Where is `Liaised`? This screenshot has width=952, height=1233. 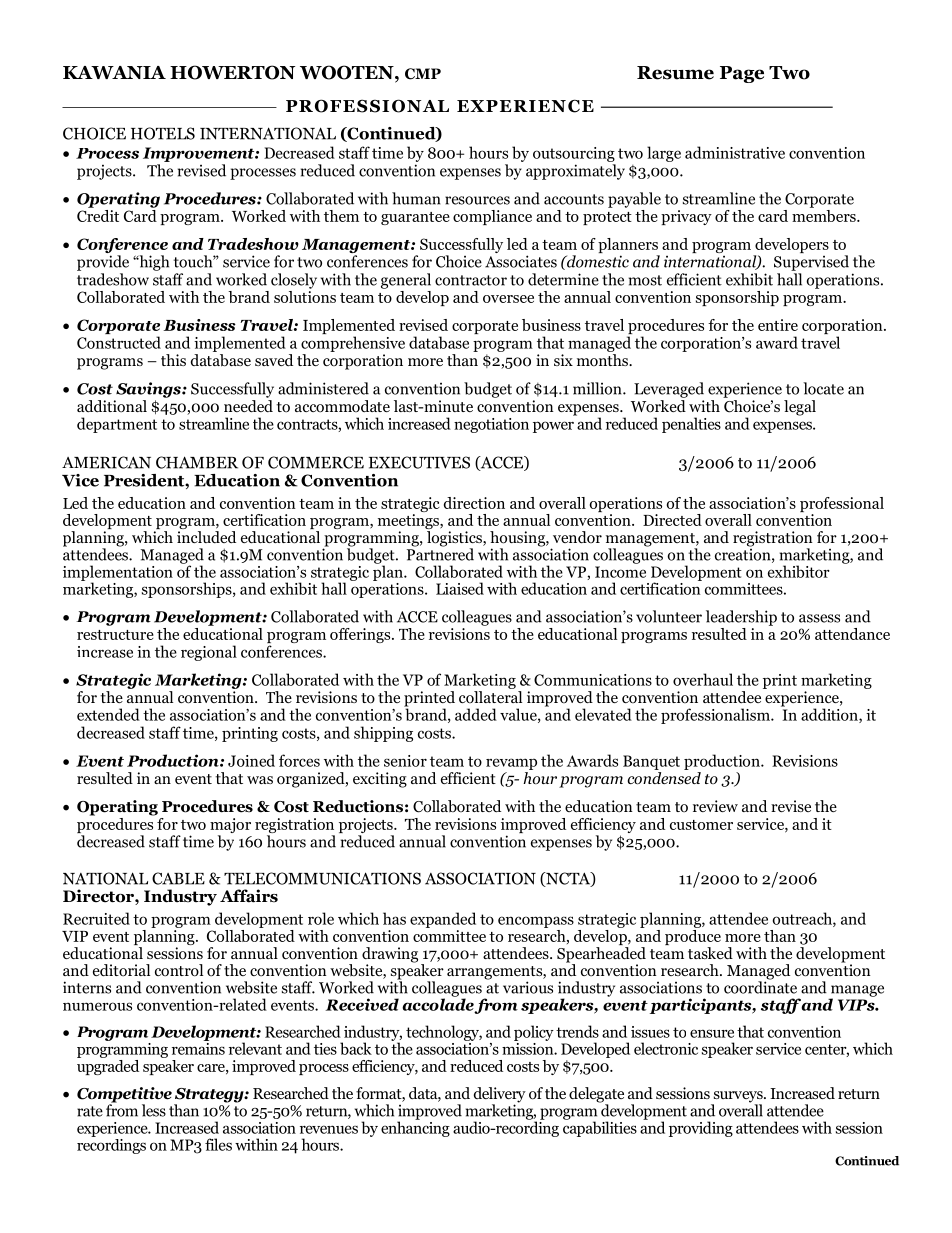
Liaised is located at coordinates (460, 588).
